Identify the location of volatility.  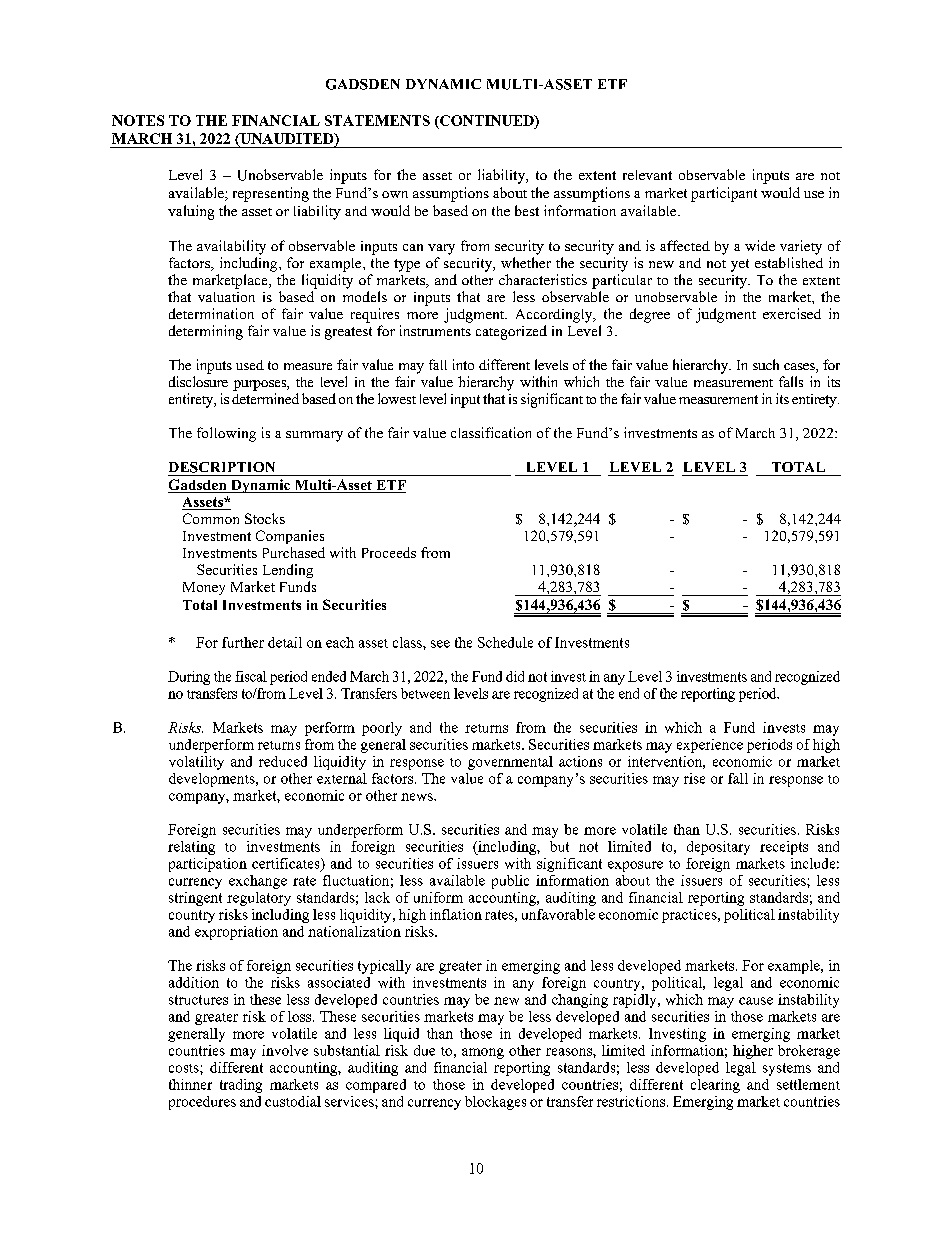
(196, 763).
